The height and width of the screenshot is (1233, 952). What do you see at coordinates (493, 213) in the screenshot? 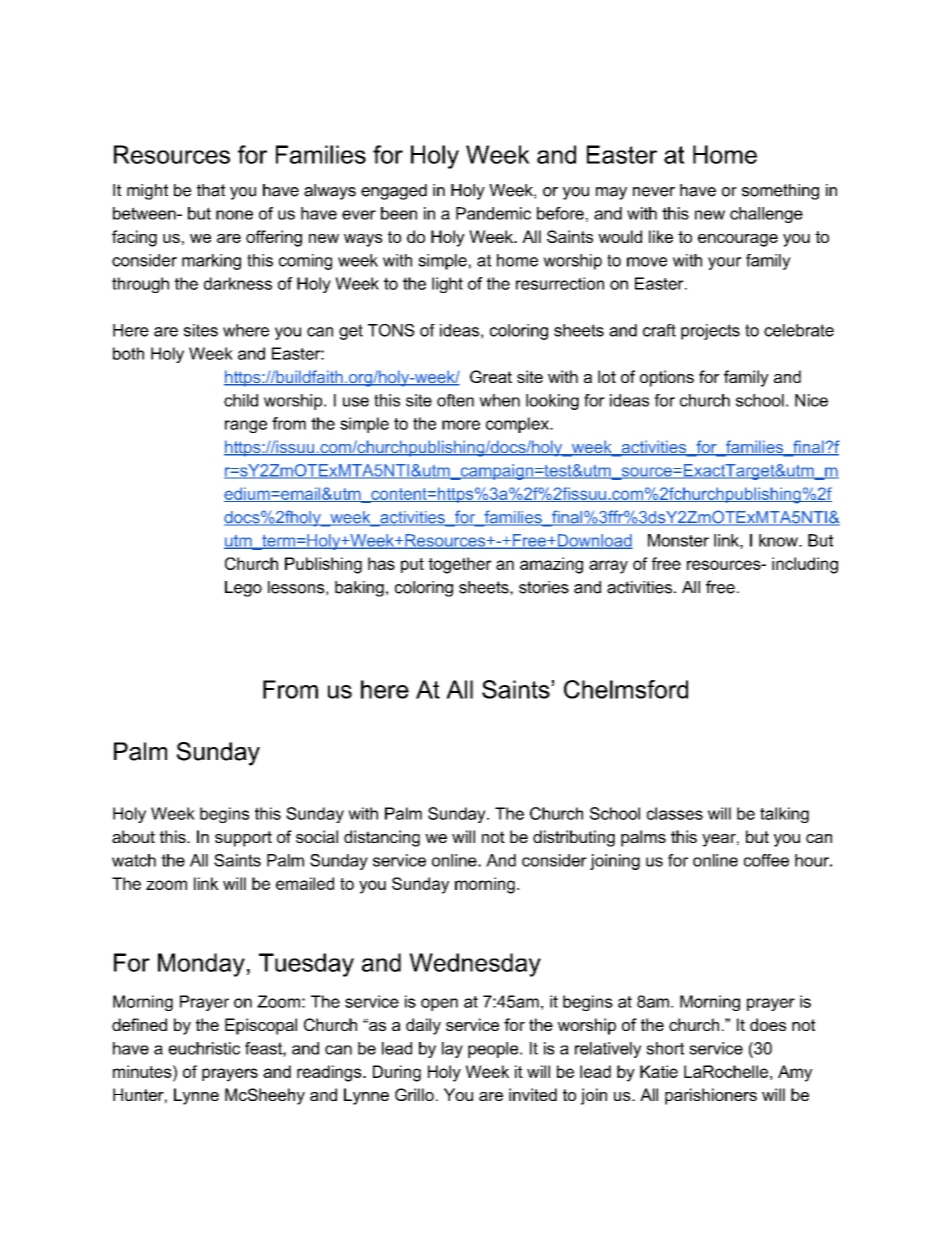
I see `Pandemic` at bounding box center [493, 213].
